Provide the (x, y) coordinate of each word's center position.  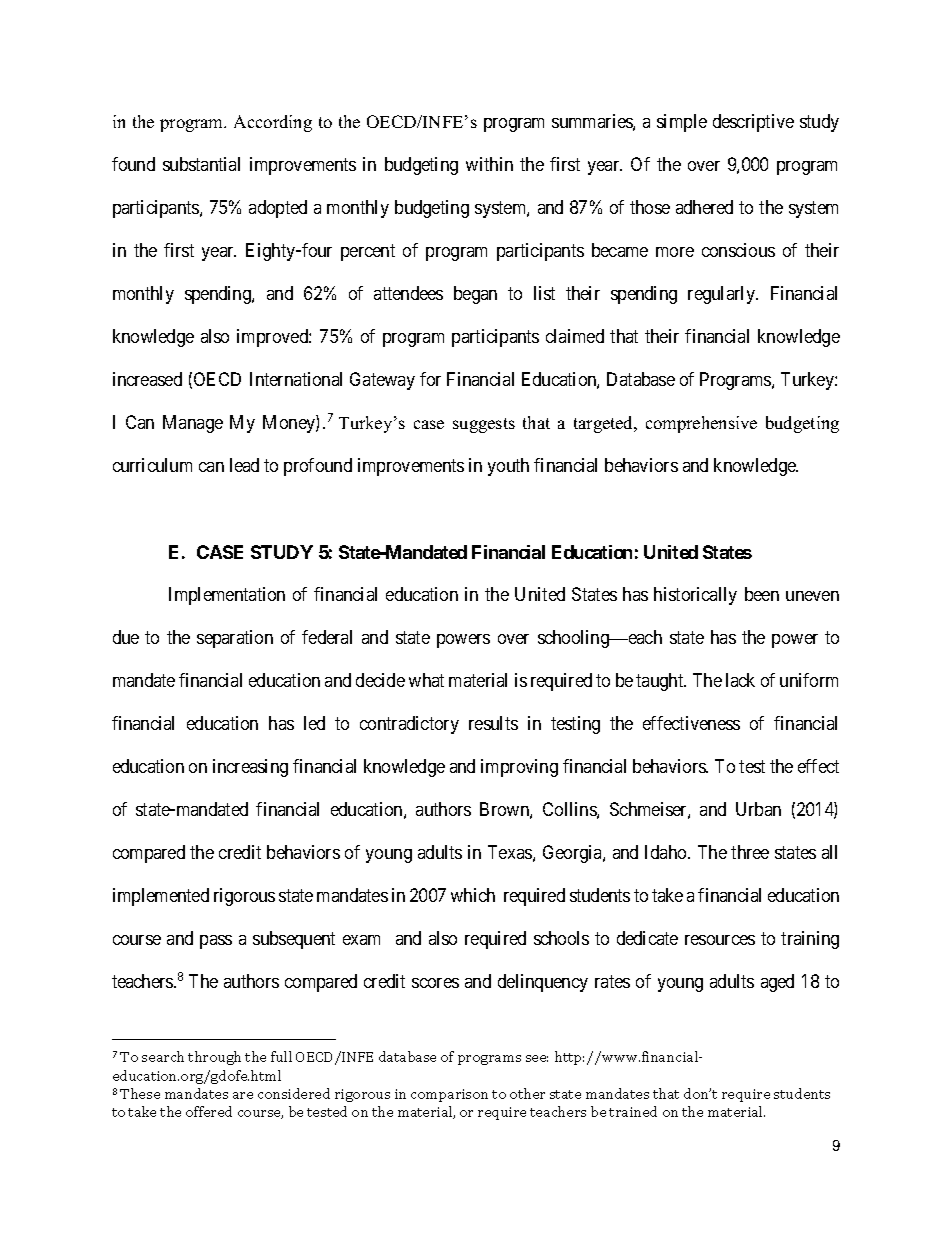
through (214, 1058)
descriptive (753, 123)
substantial (201, 164)
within (489, 164)
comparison (449, 1095)
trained (633, 1111)
